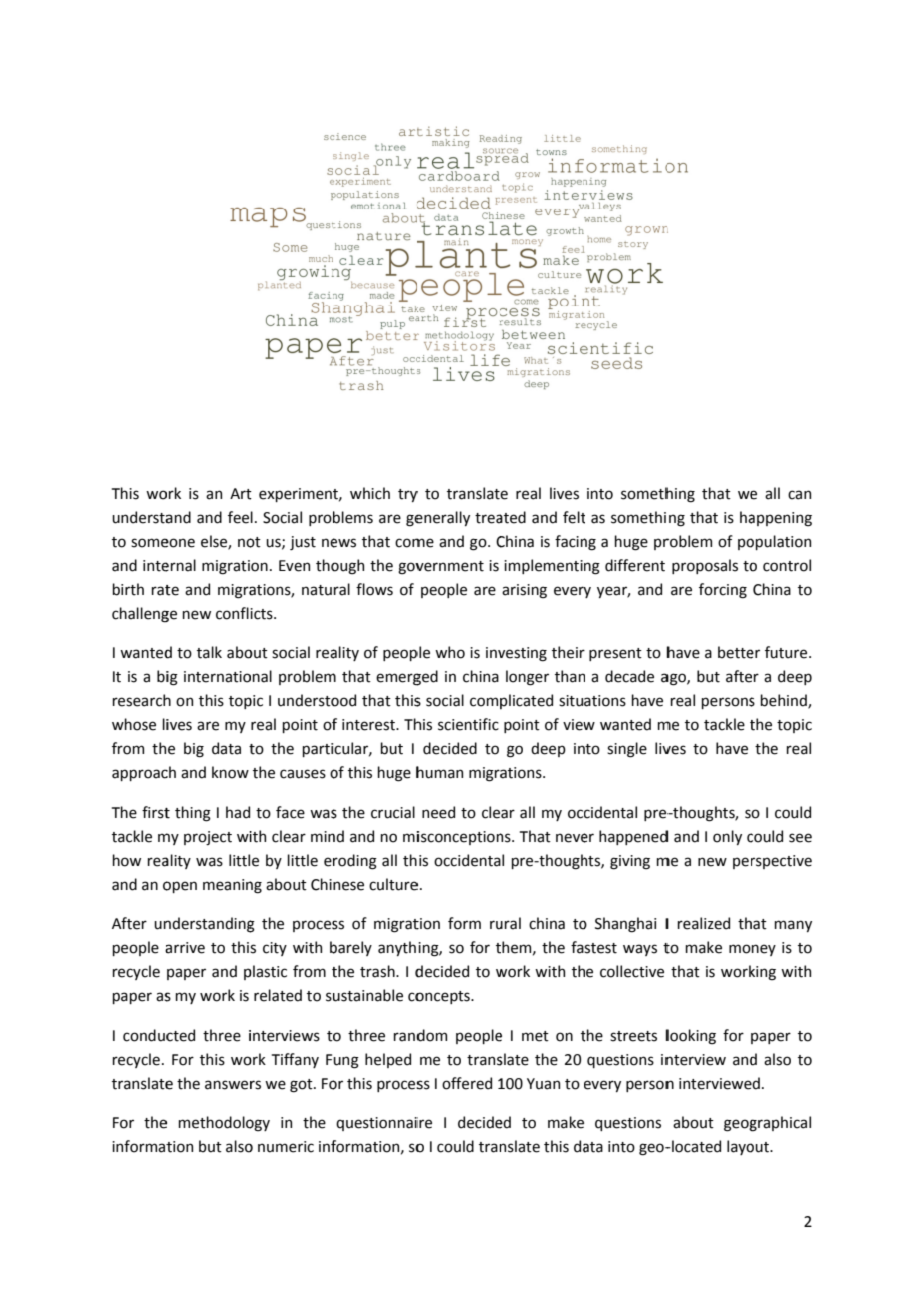 The width and height of the screenshot is (924, 1308). What do you see at coordinates (303, 543) in the screenshot?
I see `just` at bounding box center [303, 543].
